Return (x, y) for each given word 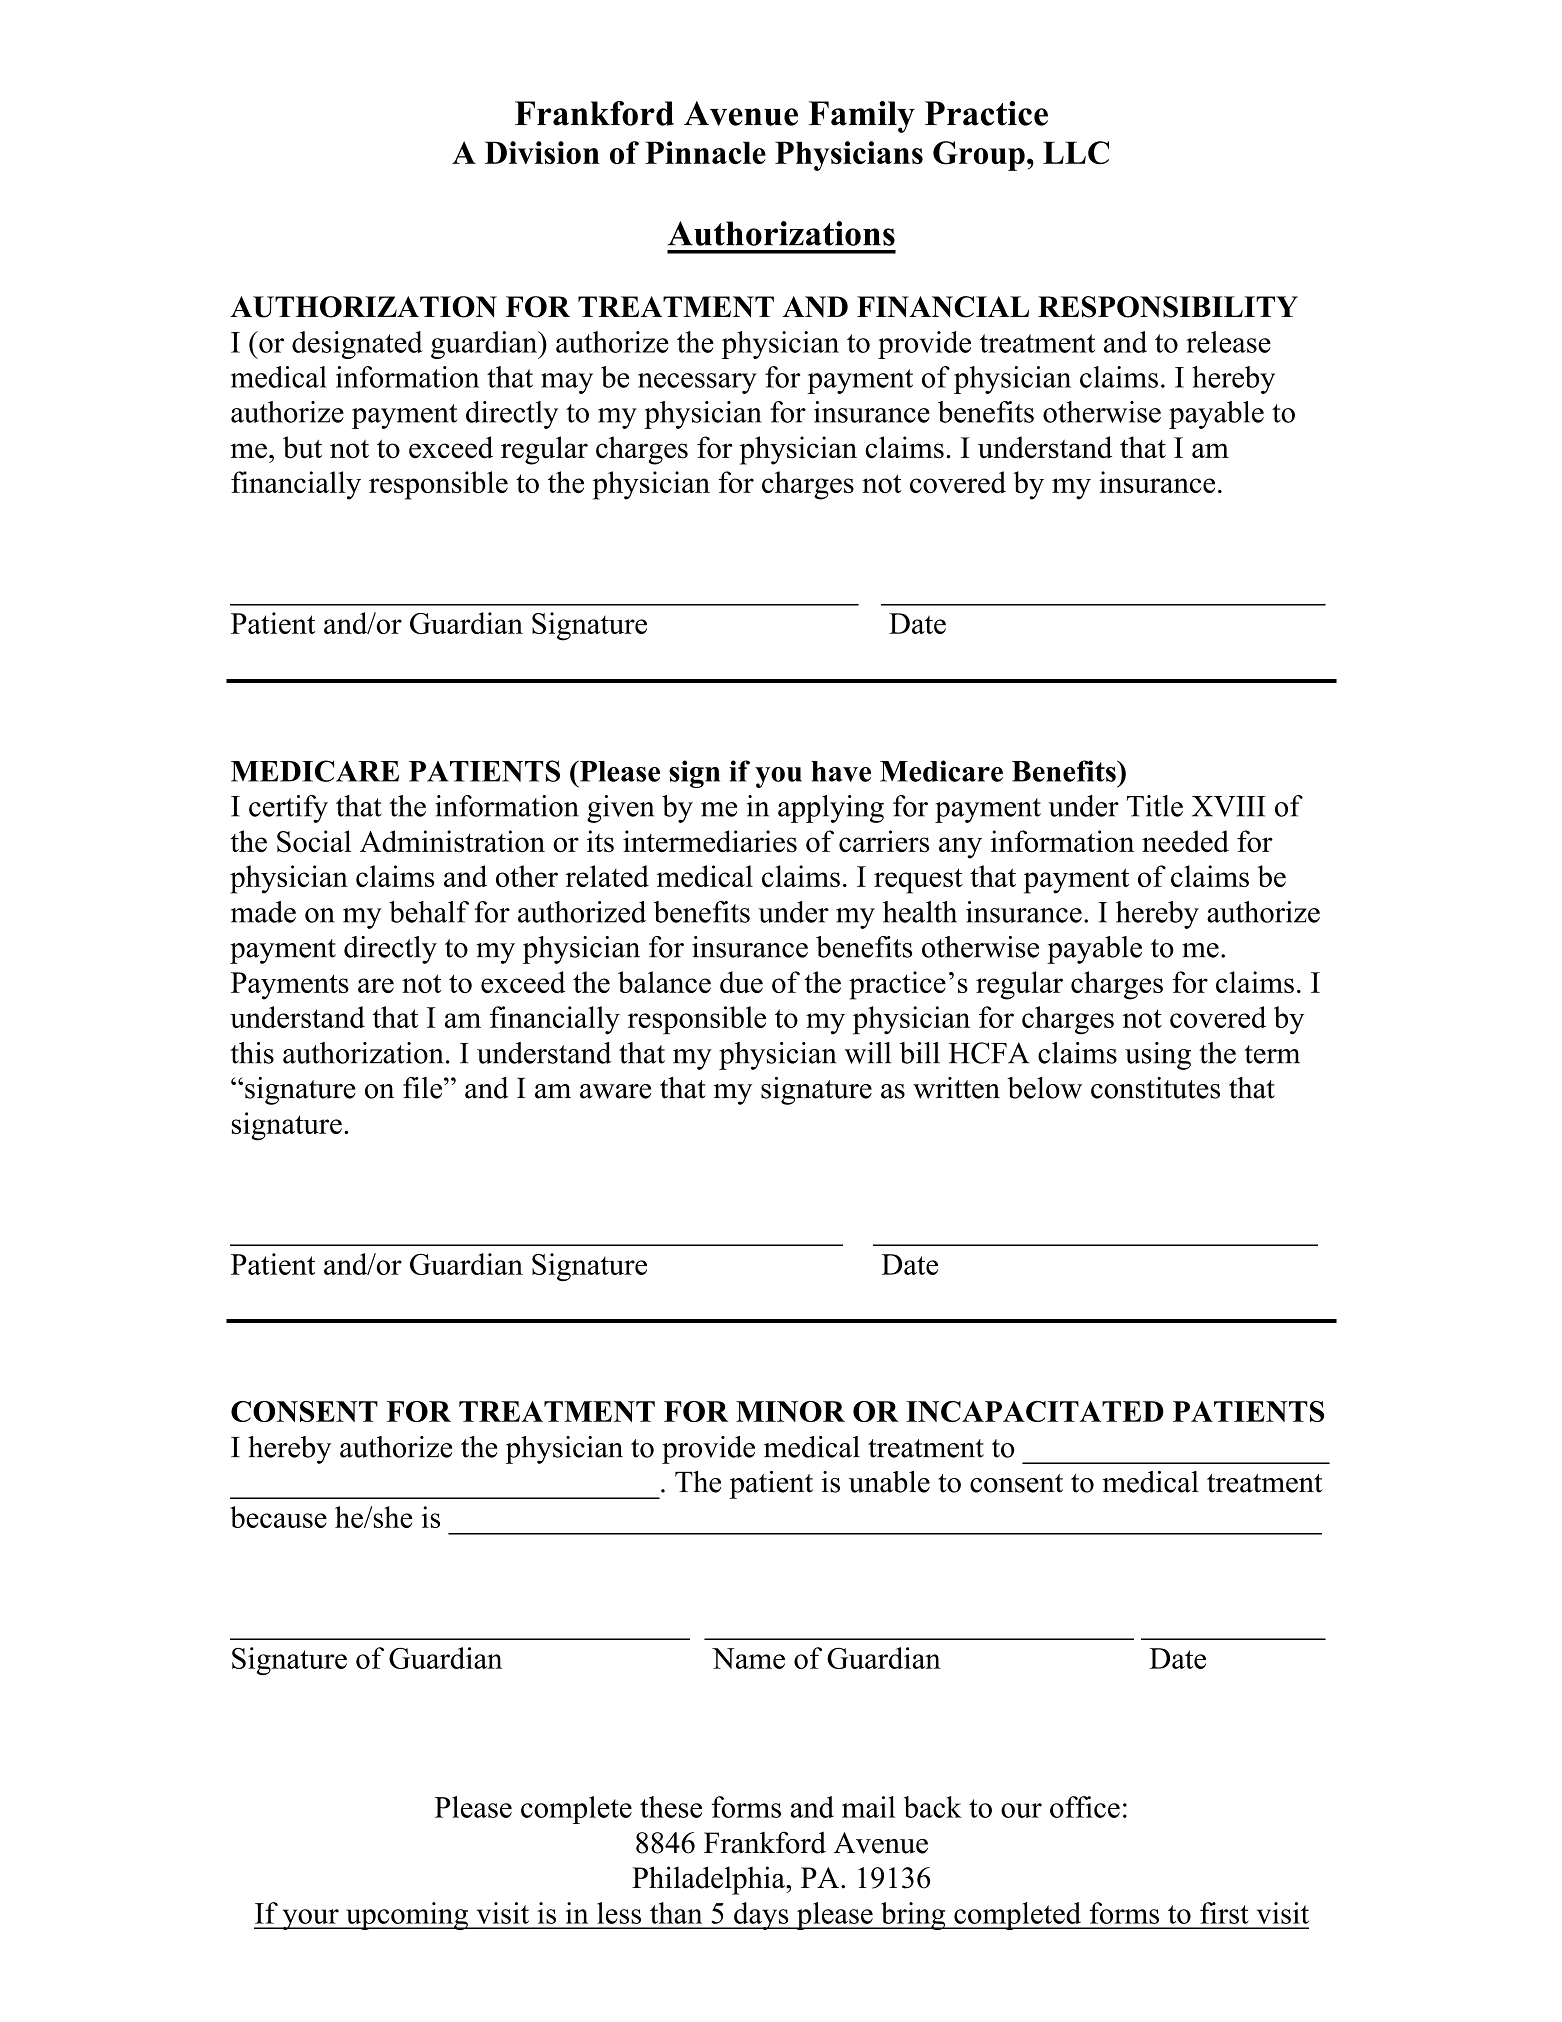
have (841, 771)
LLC (1076, 152)
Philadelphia (709, 1880)
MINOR (790, 1411)
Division (542, 152)
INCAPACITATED (1035, 1411)
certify (288, 809)
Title (1155, 806)
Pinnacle (705, 152)
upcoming (407, 1916)
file (424, 1088)
